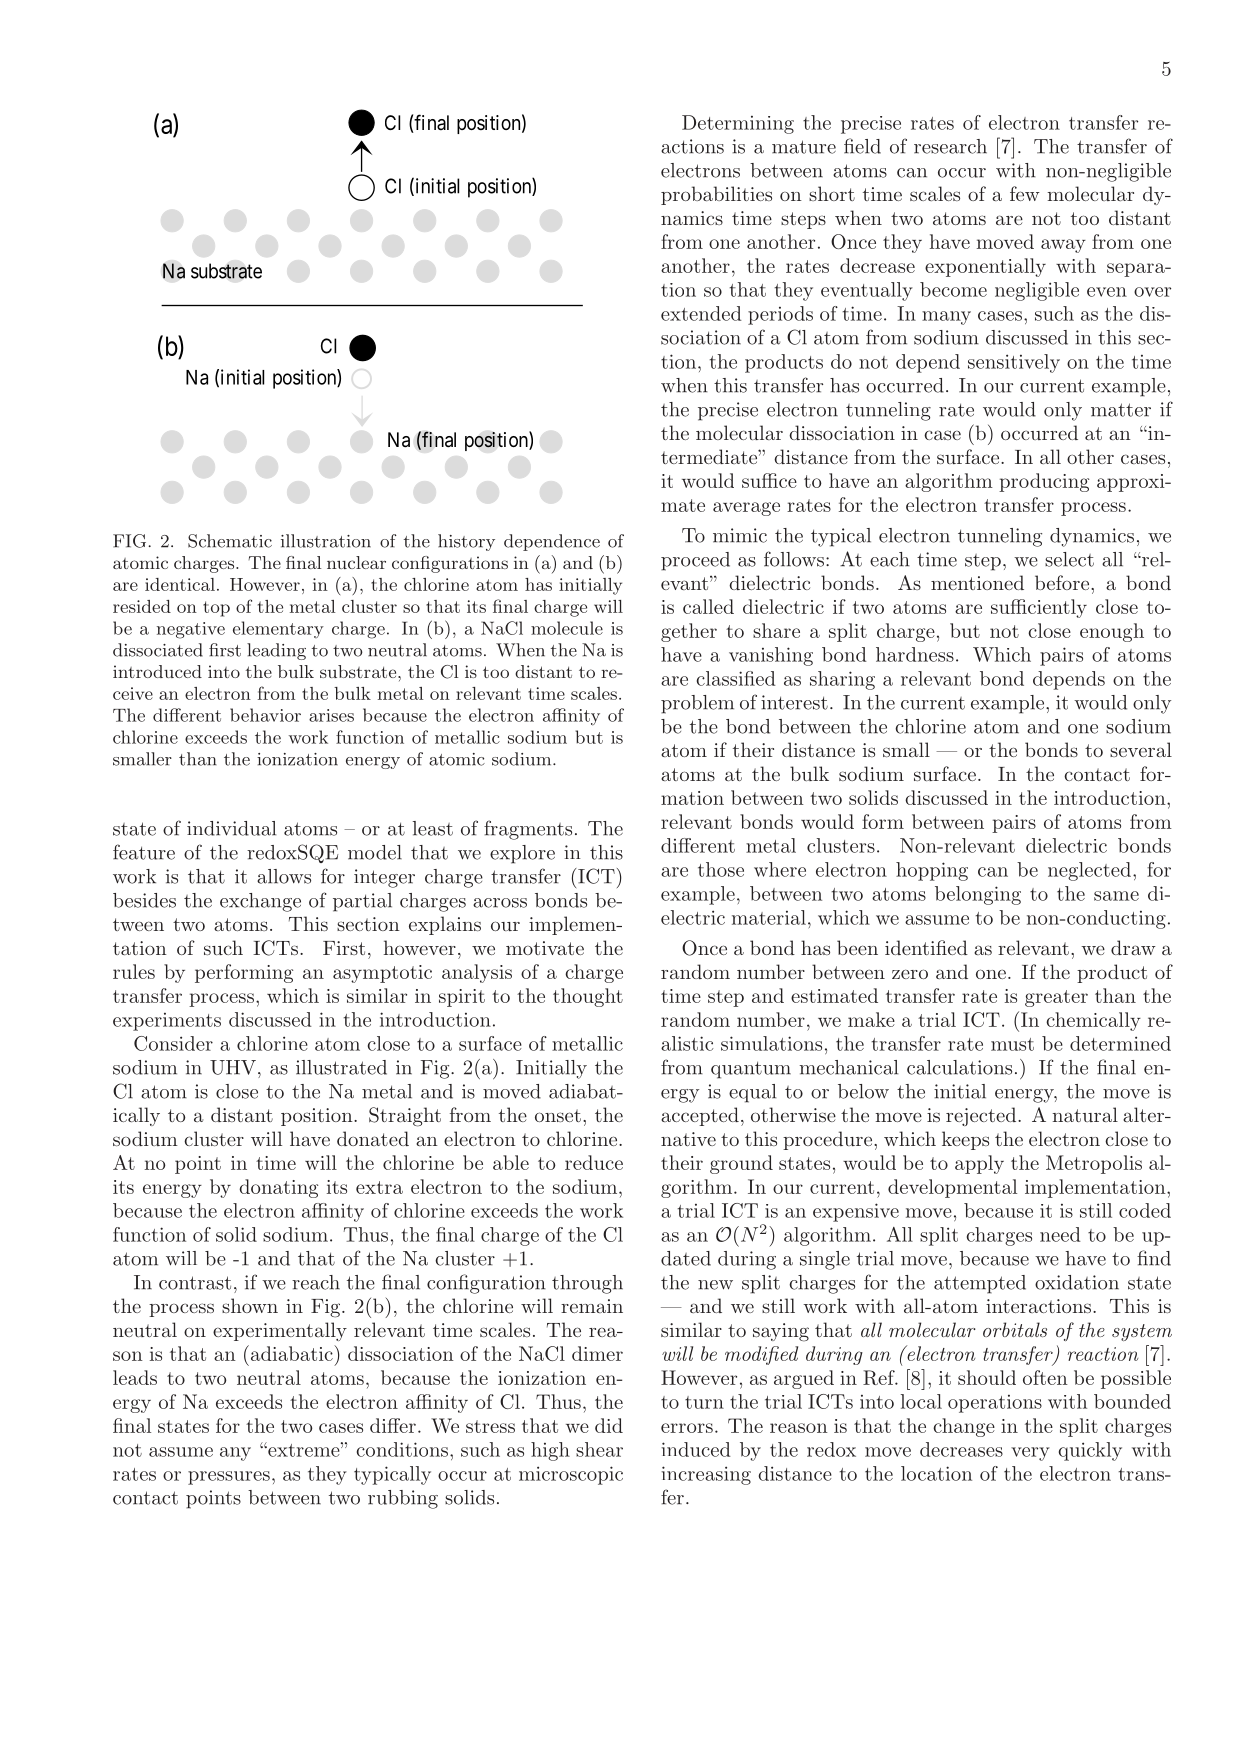 The image size is (1240, 1755). Describe the element at coordinates (599, 1449) in the image. I see `shear` at that location.
